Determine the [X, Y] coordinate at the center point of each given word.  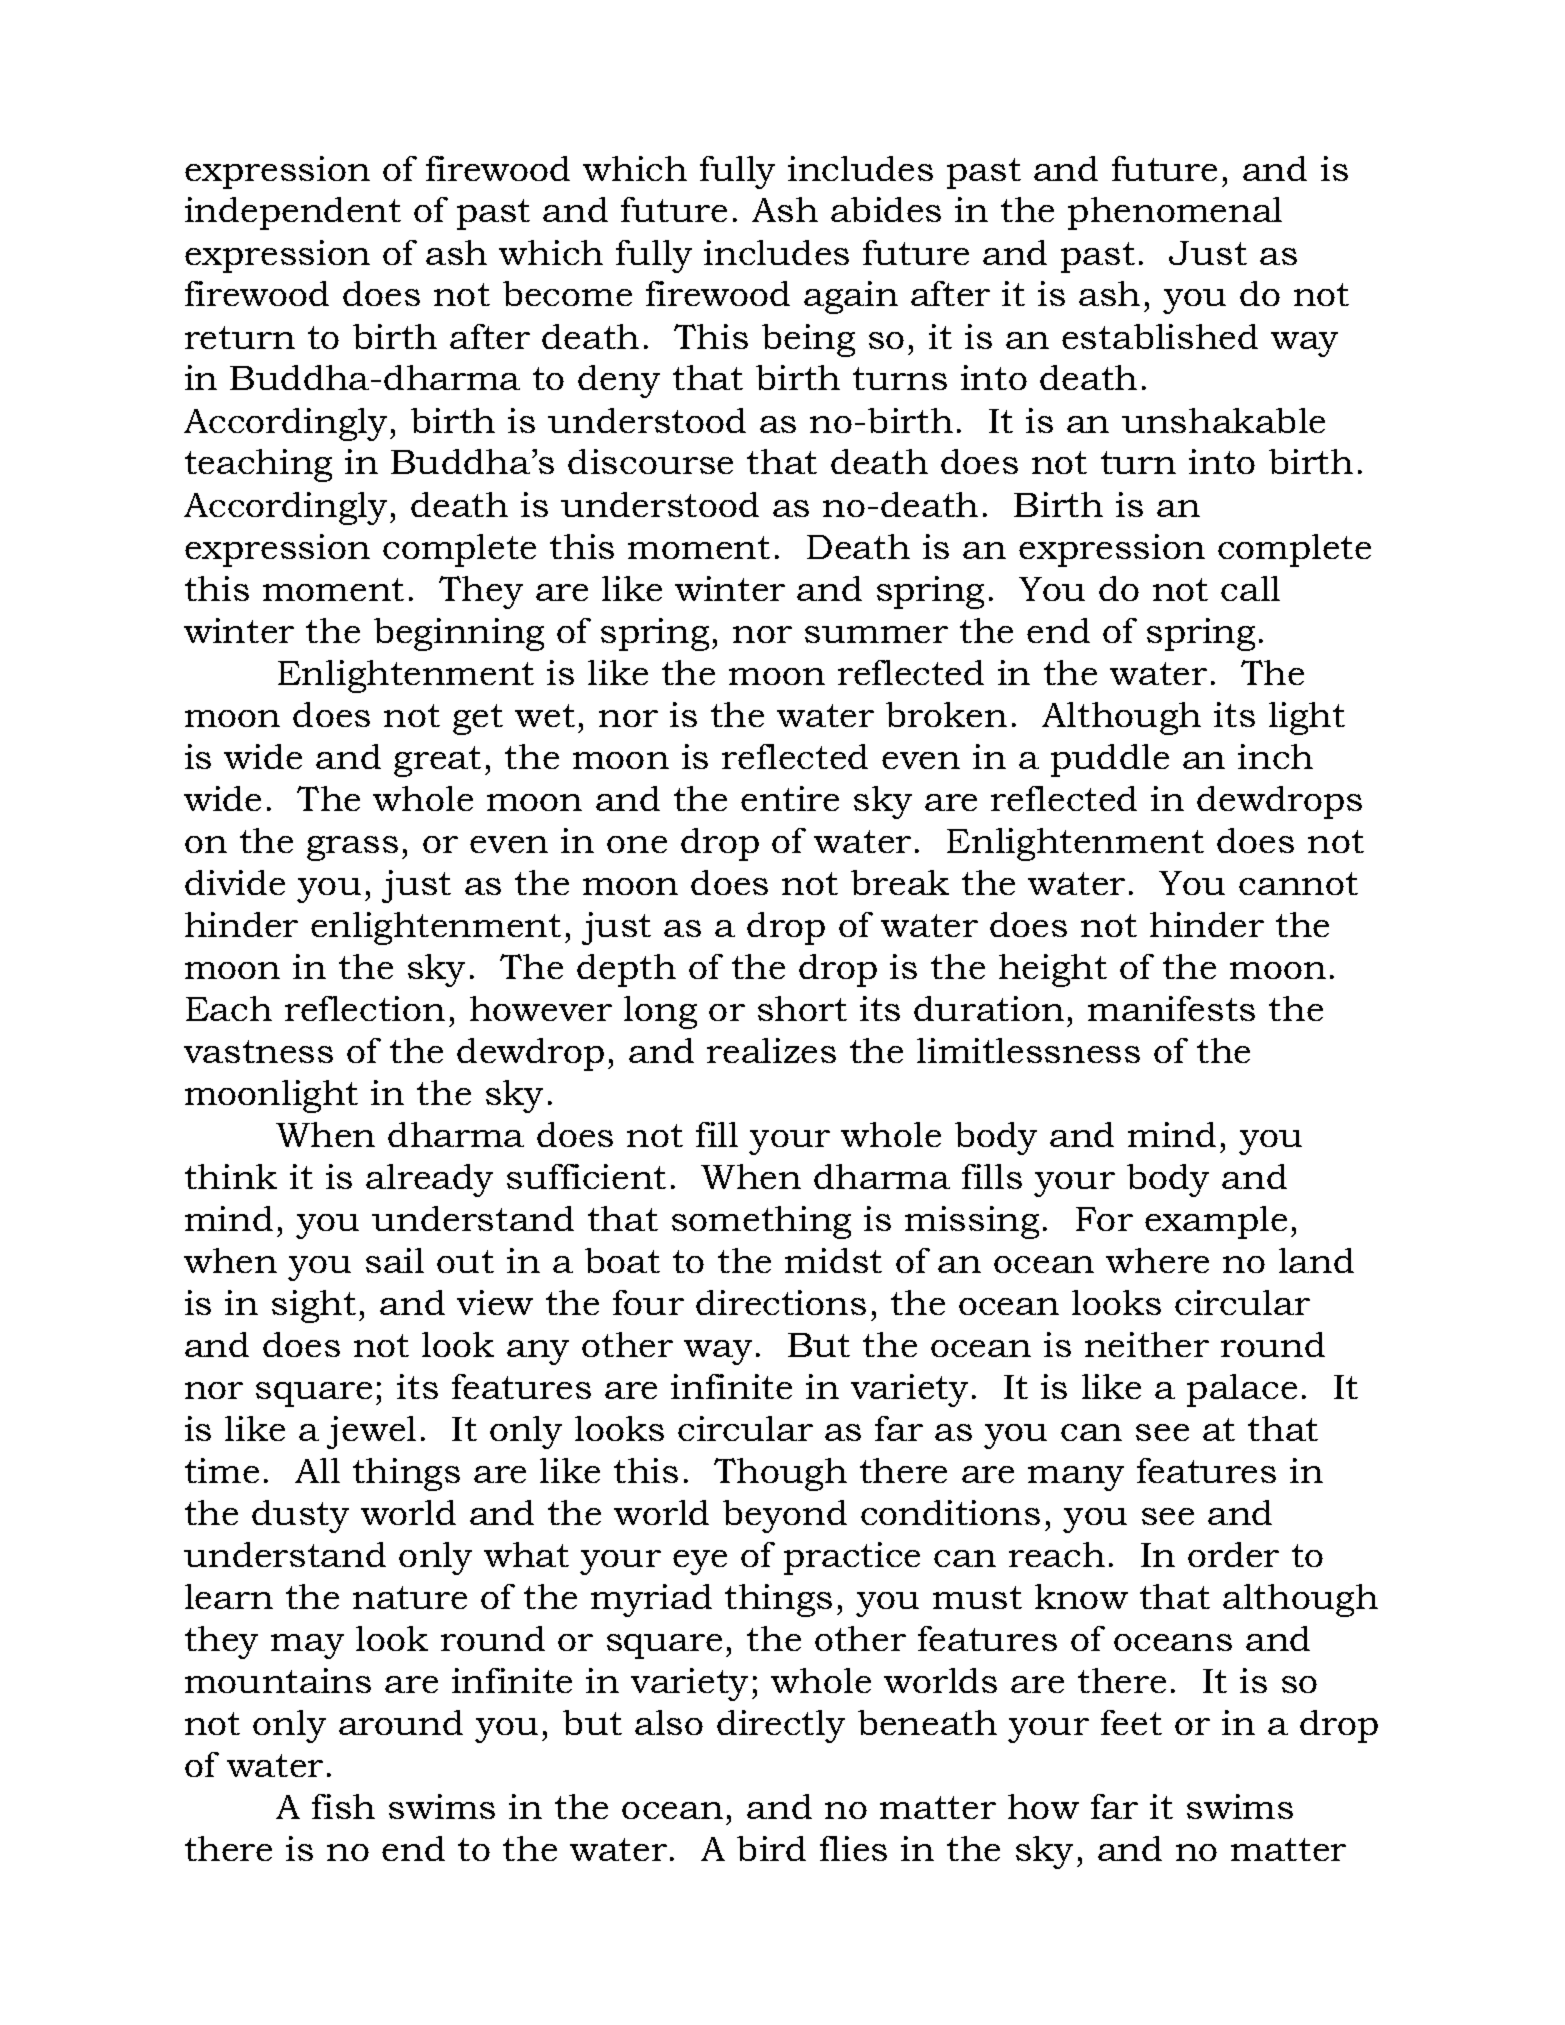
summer [876, 634]
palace [1242, 1390]
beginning [459, 634]
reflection [365, 1008]
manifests [1171, 1008]
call [1250, 588]
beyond [785, 1516]
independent [293, 213]
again [851, 297]
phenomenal [1175, 213]
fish [343, 1806]
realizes [771, 1050]
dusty [300, 1516]
